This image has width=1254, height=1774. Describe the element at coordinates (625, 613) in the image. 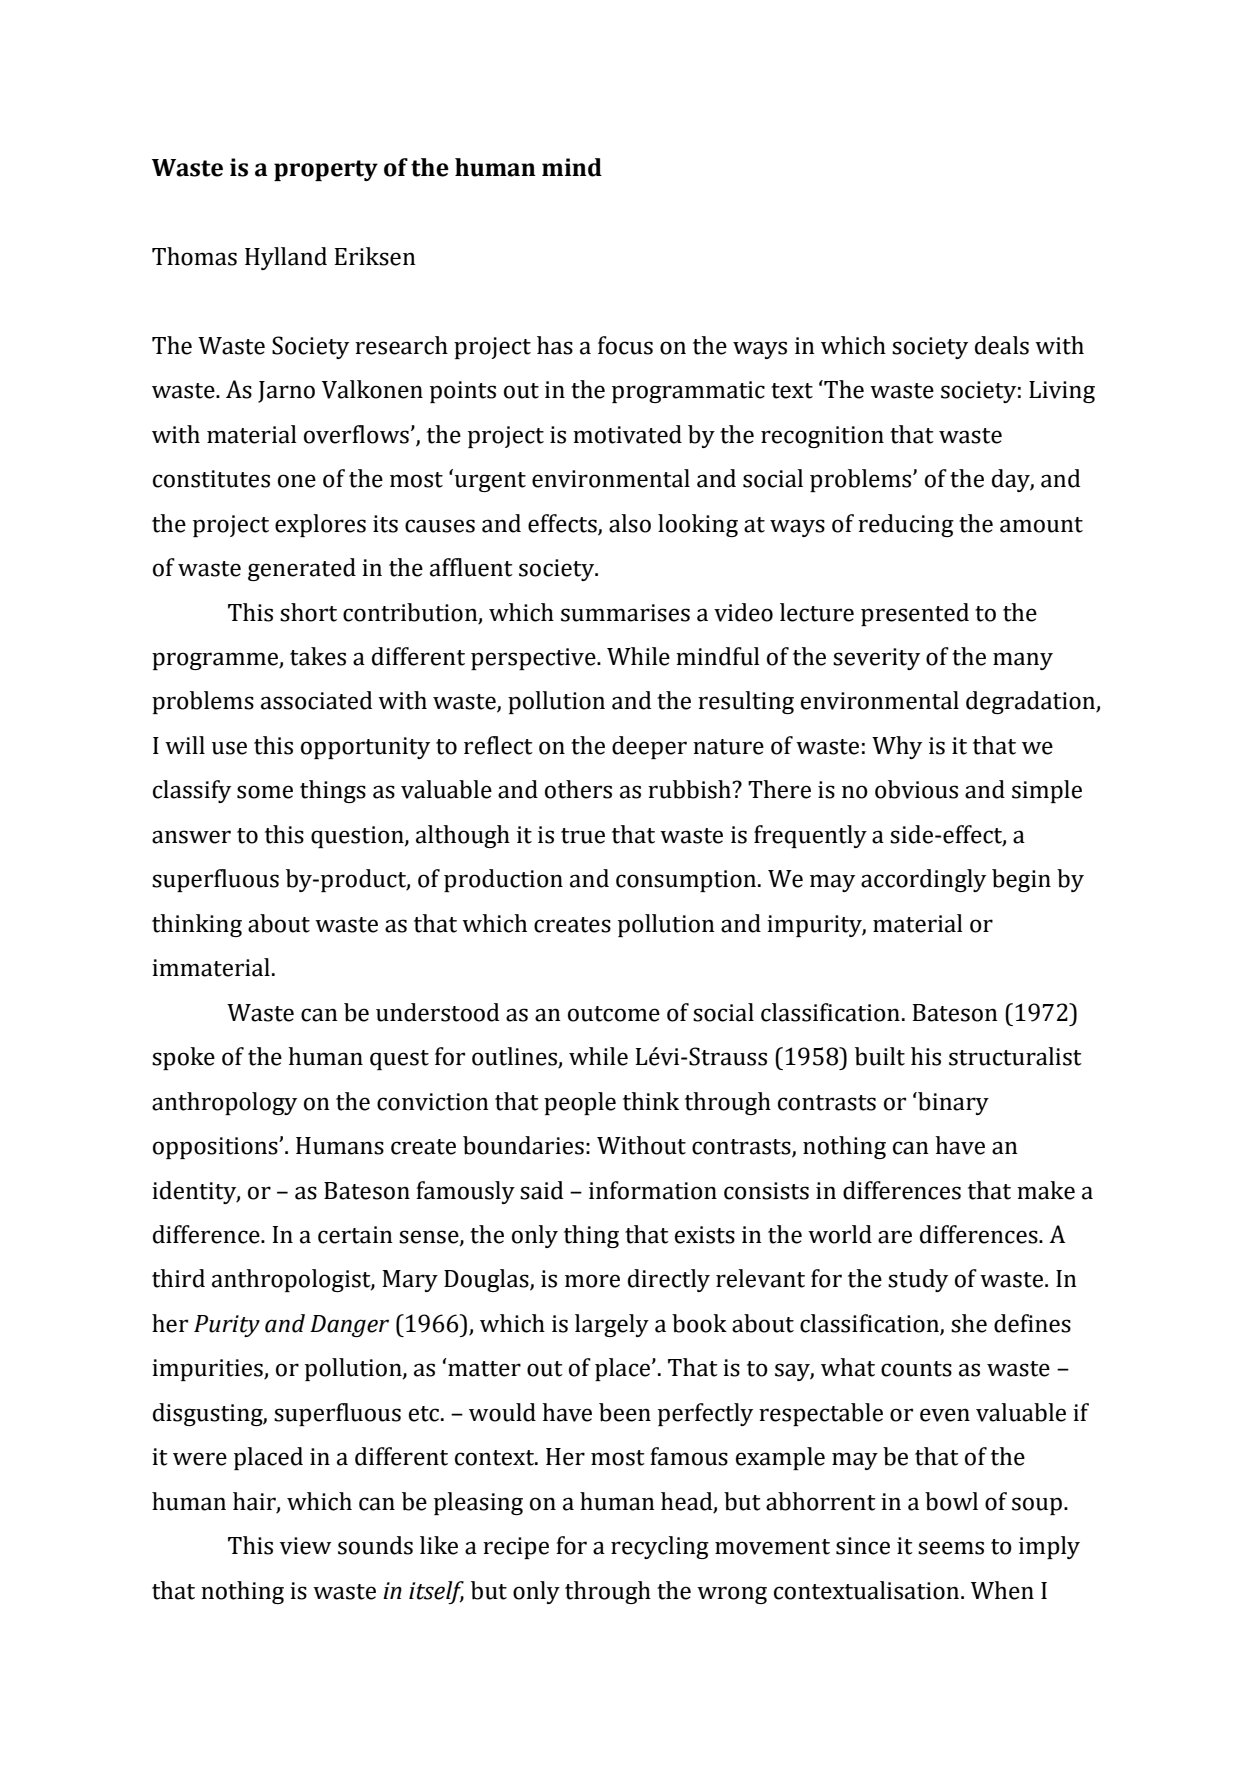

I see `summarises` at that location.
